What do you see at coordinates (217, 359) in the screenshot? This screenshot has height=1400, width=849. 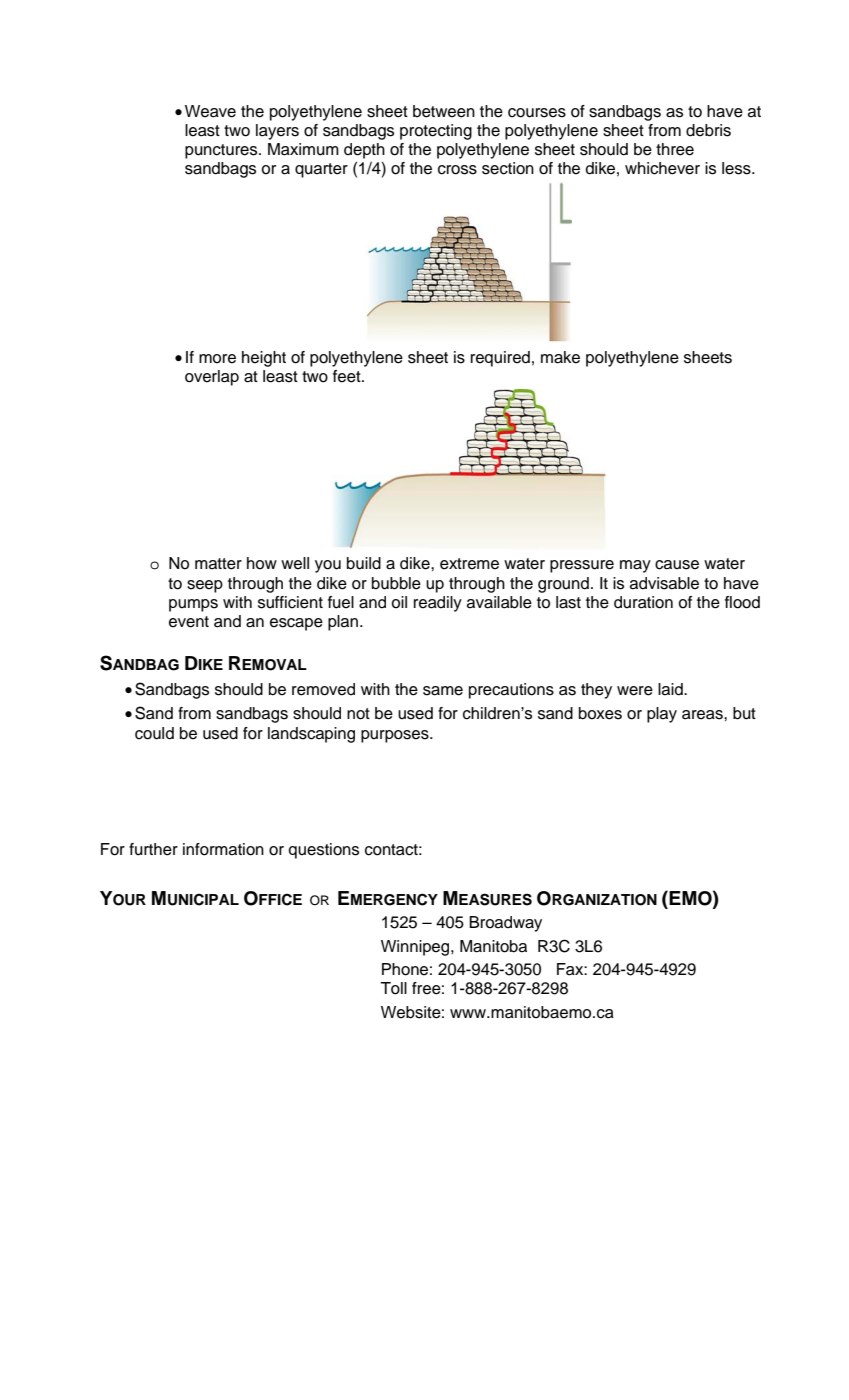 I see `more` at bounding box center [217, 359].
